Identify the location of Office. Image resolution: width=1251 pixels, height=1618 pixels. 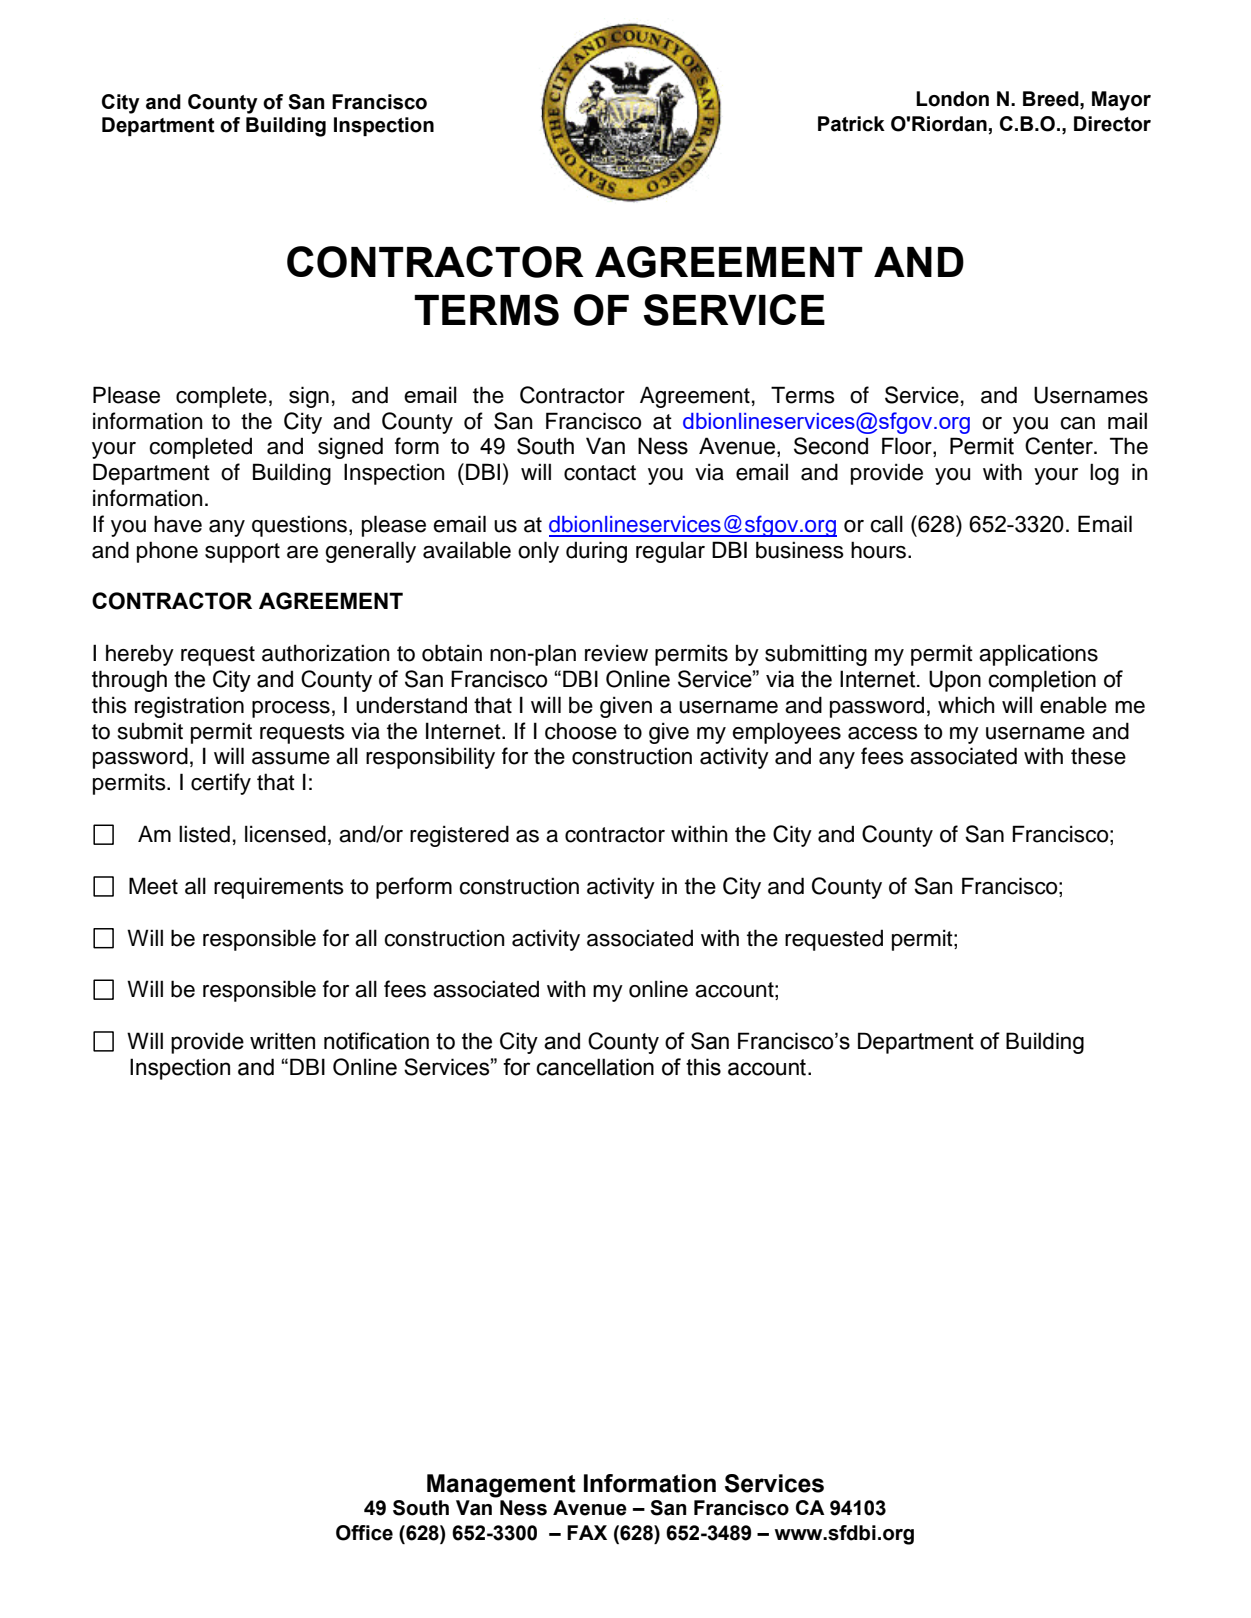
(364, 1533).
